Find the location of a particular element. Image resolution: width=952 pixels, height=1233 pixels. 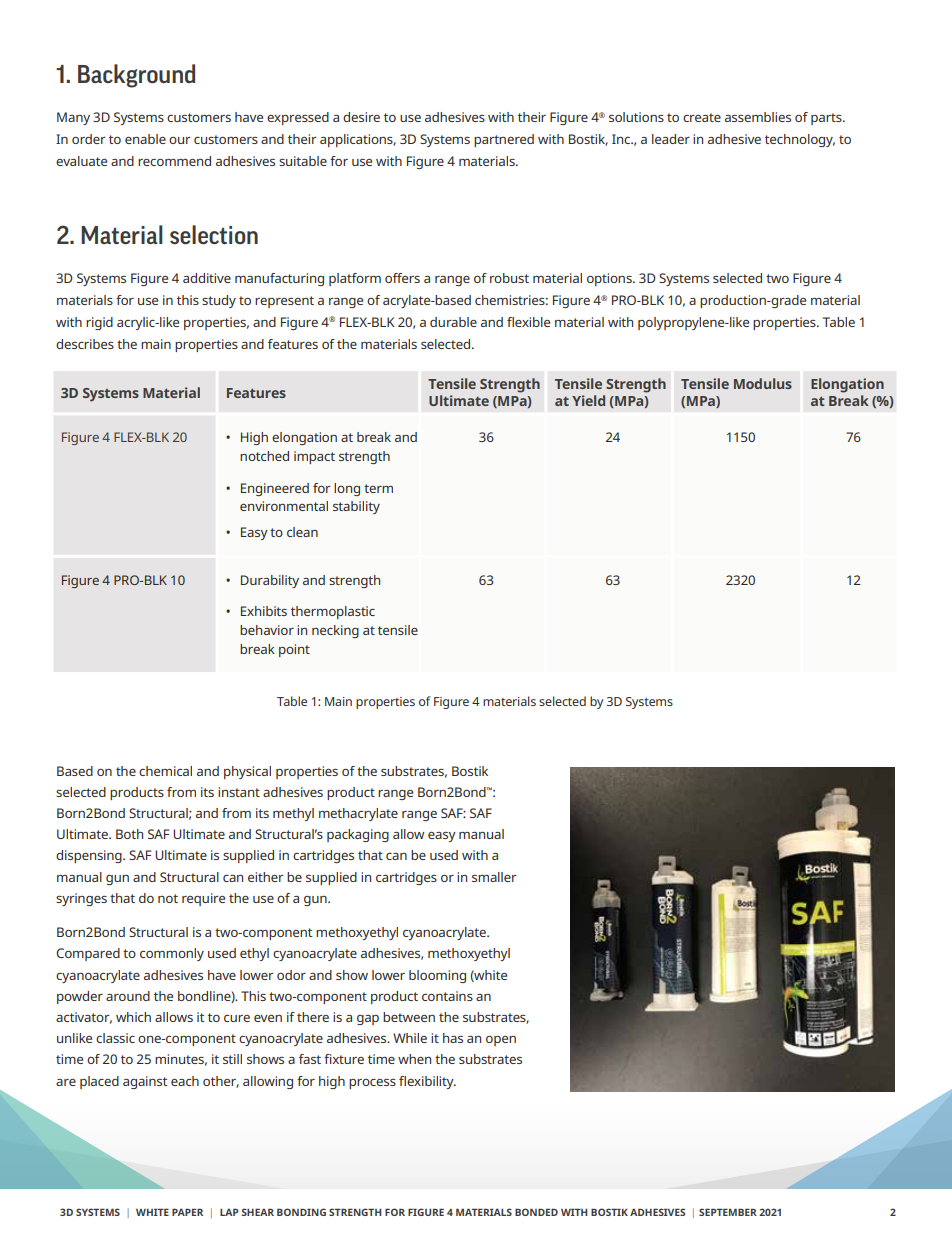

partnered is located at coordinates (504, 140).
